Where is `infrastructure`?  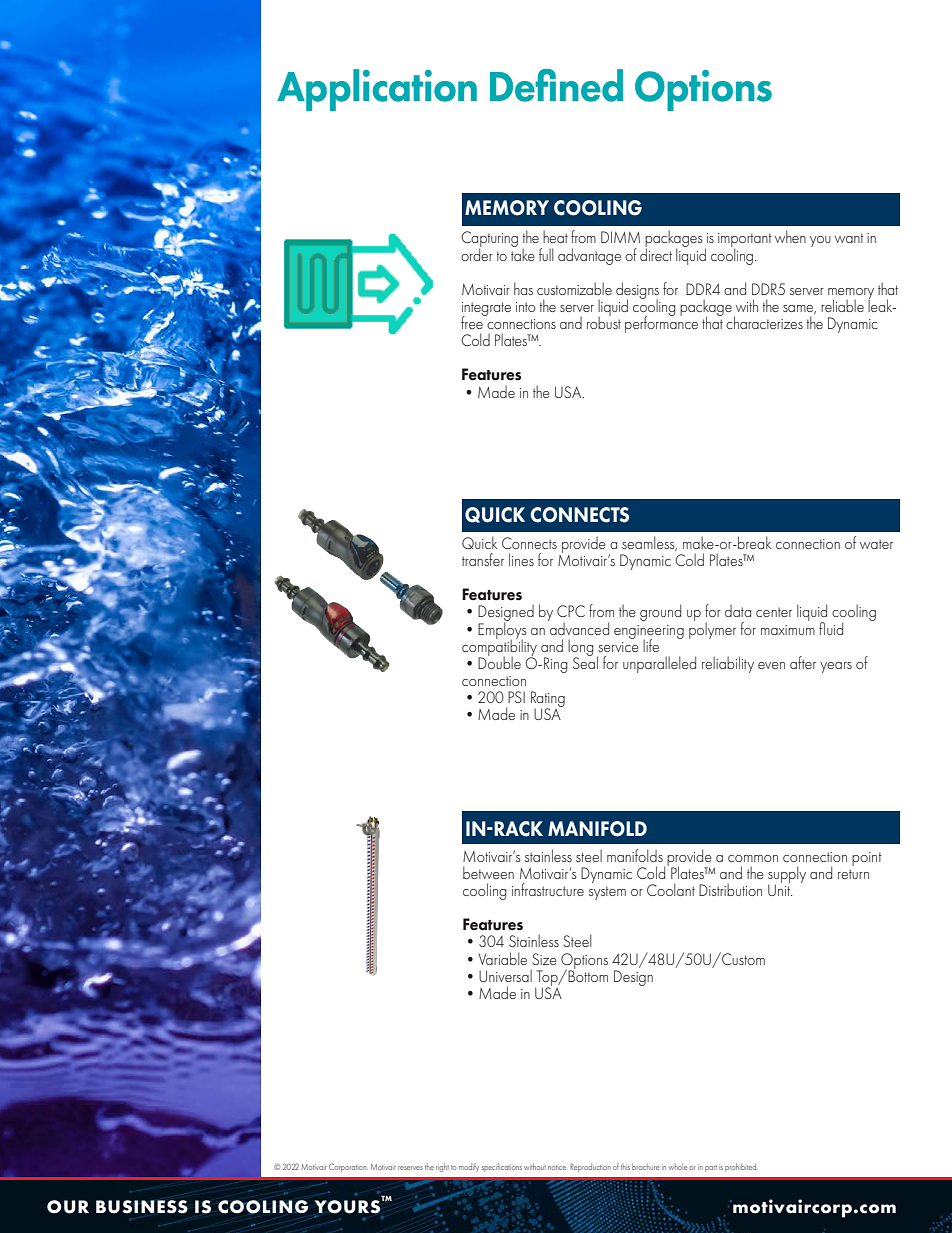 infrastructure is located at coordinates (548, 889).
